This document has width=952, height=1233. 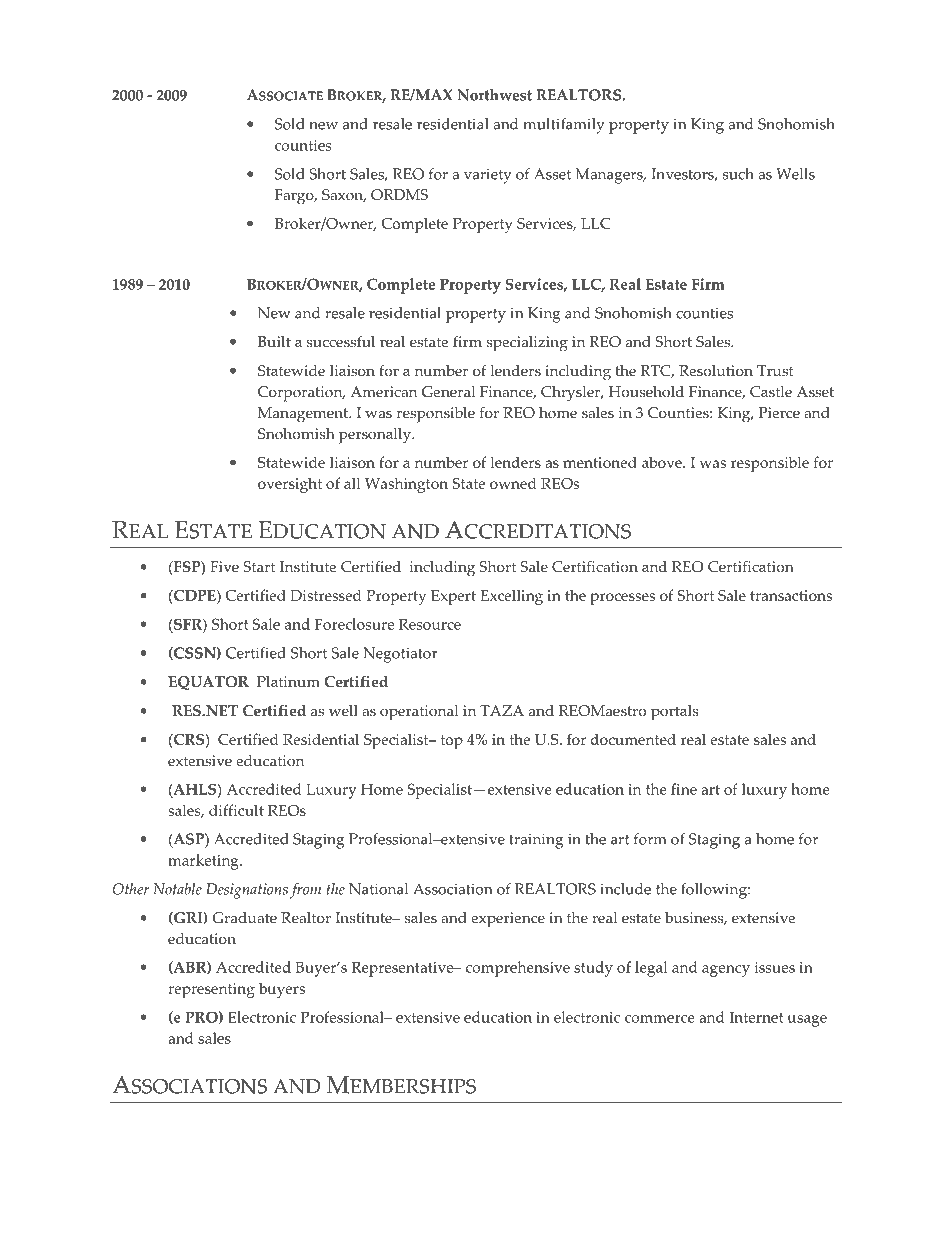 I want to click on Built, so click(x=274, y=342).
